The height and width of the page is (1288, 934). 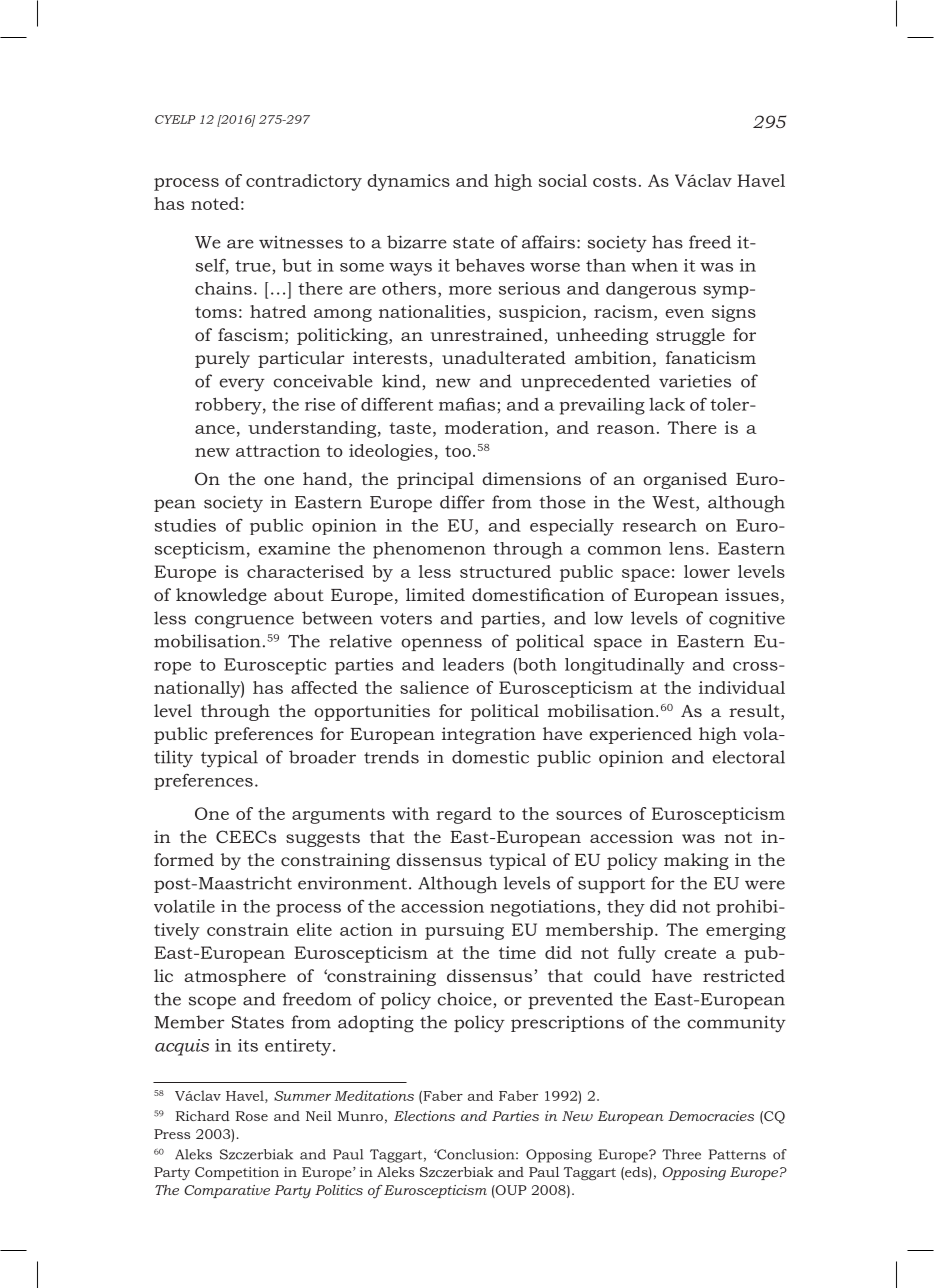 What do you see at coordinates (301, 242) in the page?
I see `witnesses` at bounding box center [301, 242].
